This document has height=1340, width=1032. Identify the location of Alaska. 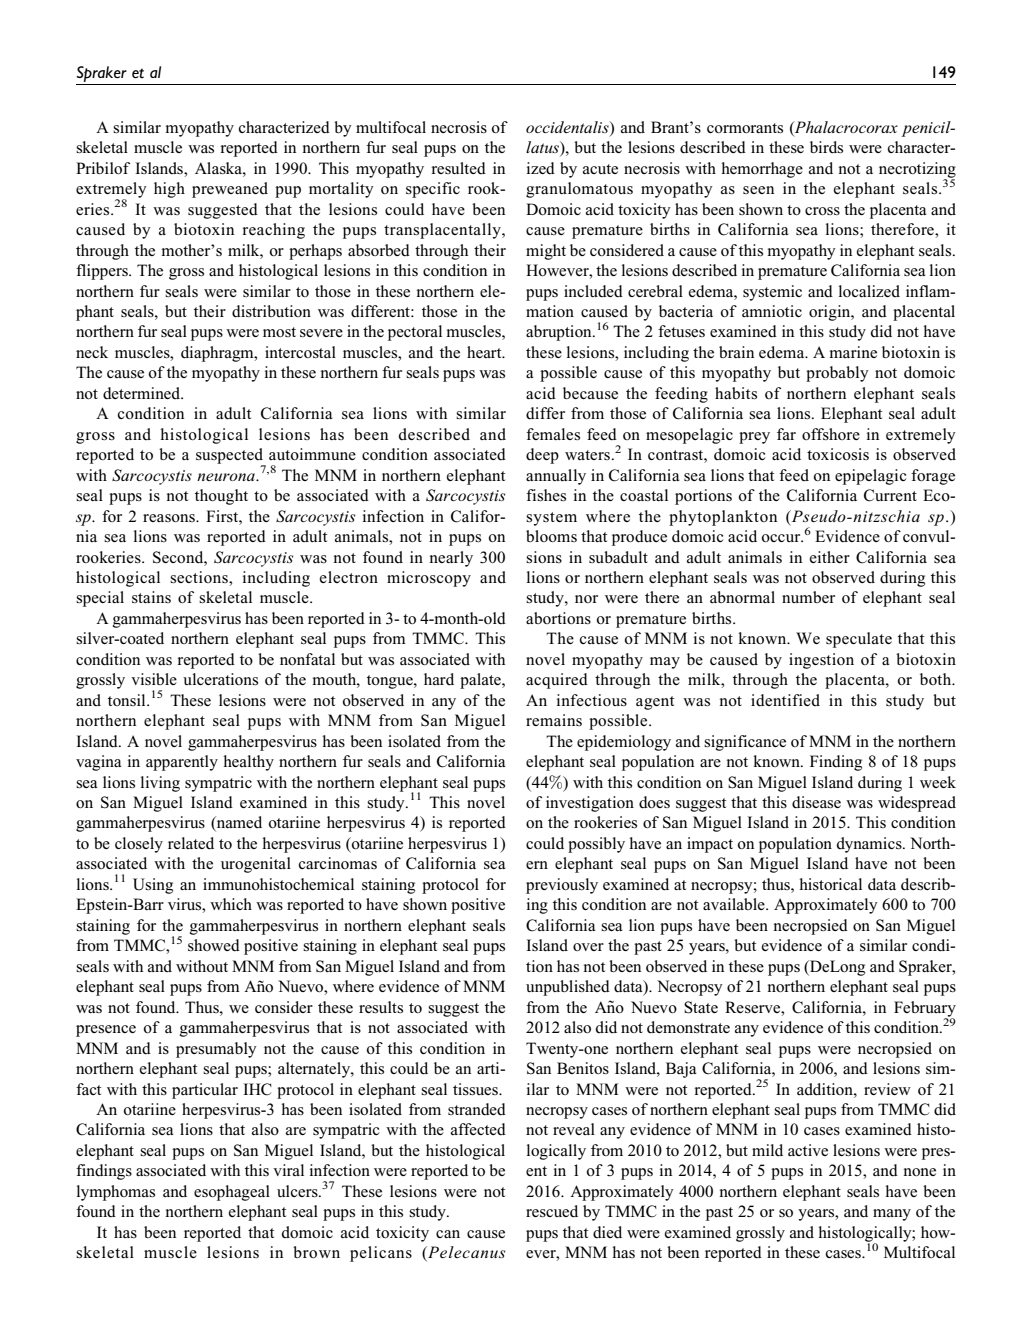
(219, 168).
